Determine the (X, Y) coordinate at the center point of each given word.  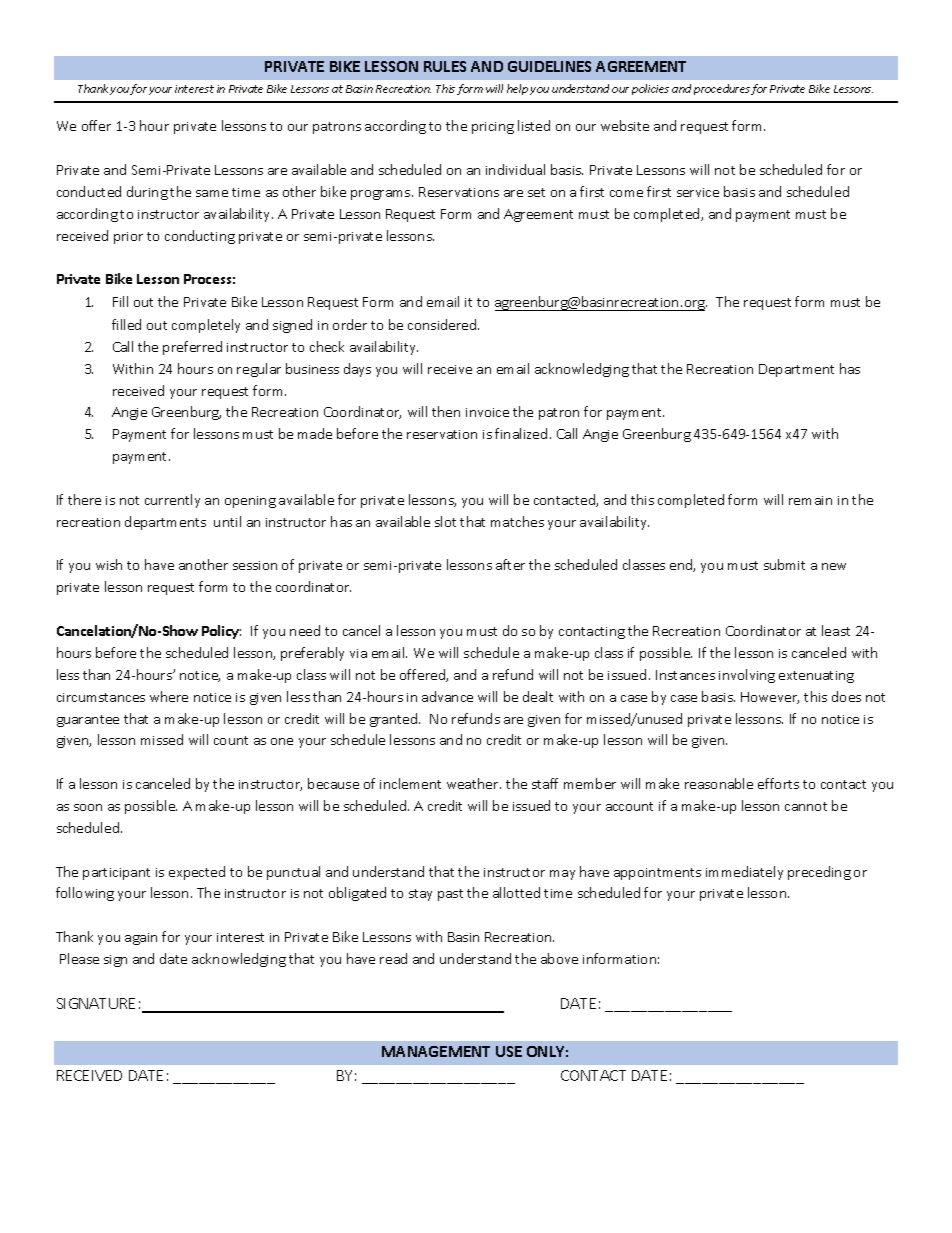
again (141, 939)
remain (810, 500)
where (169, 696)
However (770, 698)
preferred (192, 348)
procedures (722, 89)
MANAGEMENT (436, 1051)
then (446, 411)
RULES (445, 66)
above (559, 958)
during (147, 193)
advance (447, 696)
